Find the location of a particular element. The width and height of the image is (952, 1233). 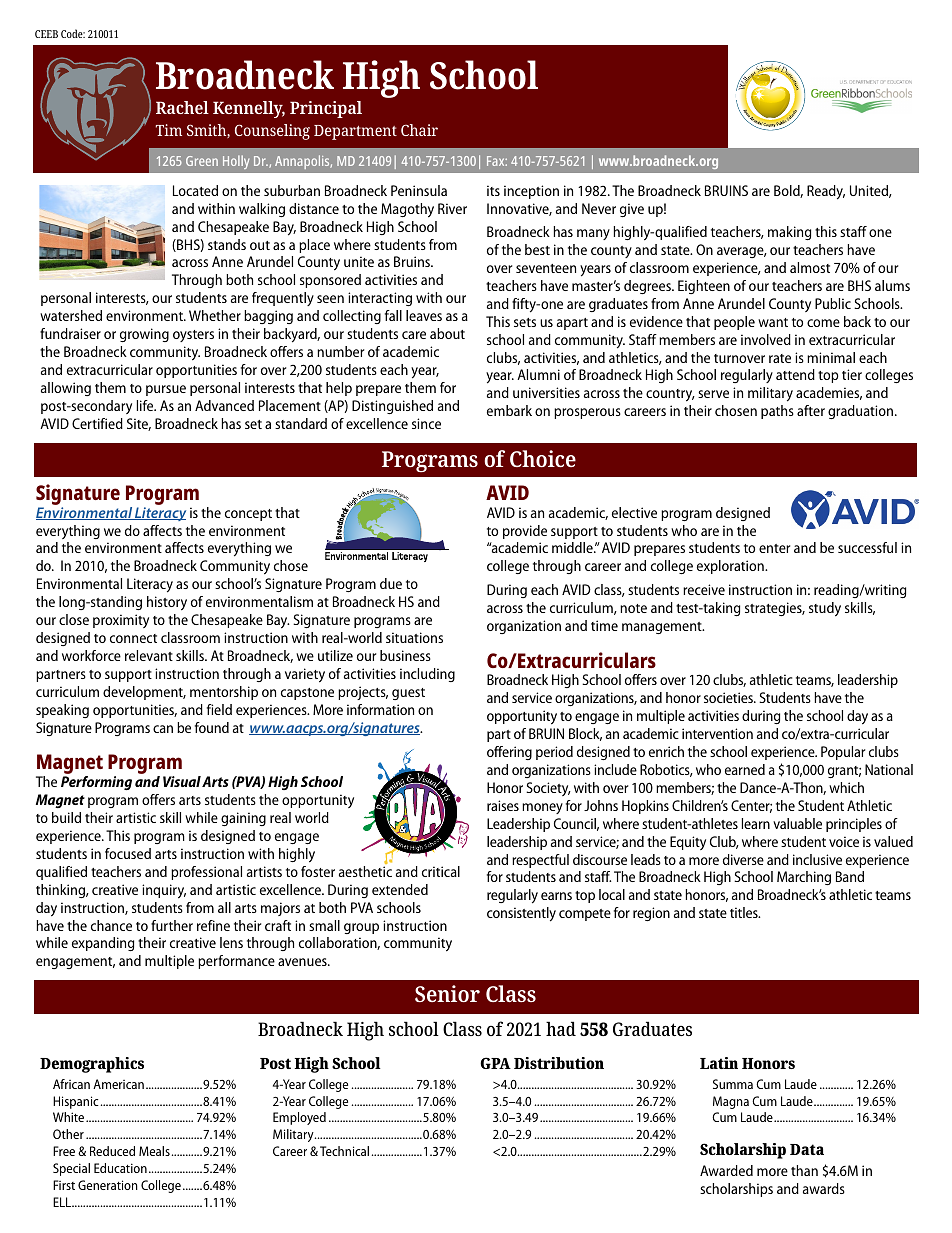

relevant is located at coordinates (149, 655).
